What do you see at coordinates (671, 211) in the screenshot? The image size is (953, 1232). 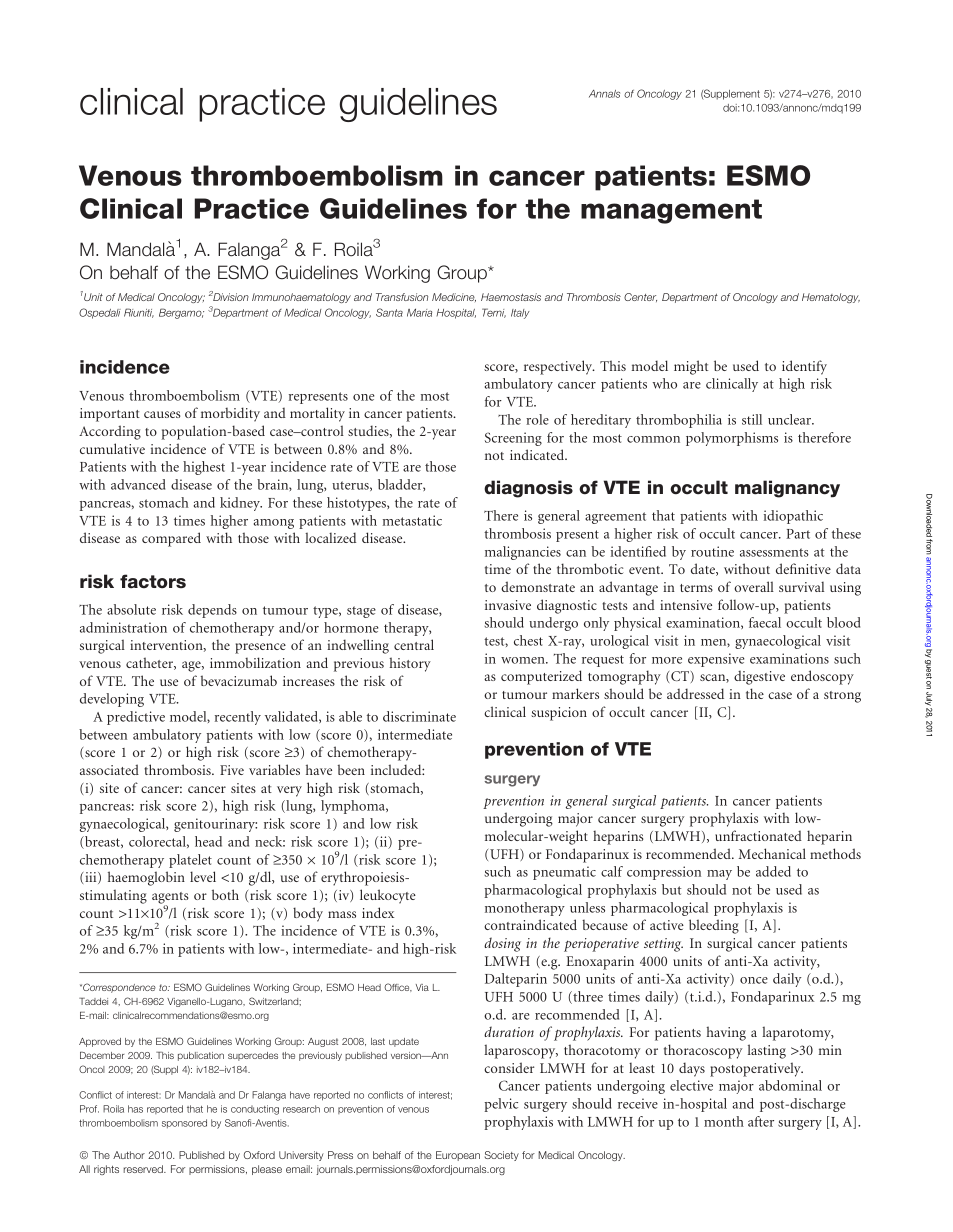 I see `management` at bounding box center [671, 211].
